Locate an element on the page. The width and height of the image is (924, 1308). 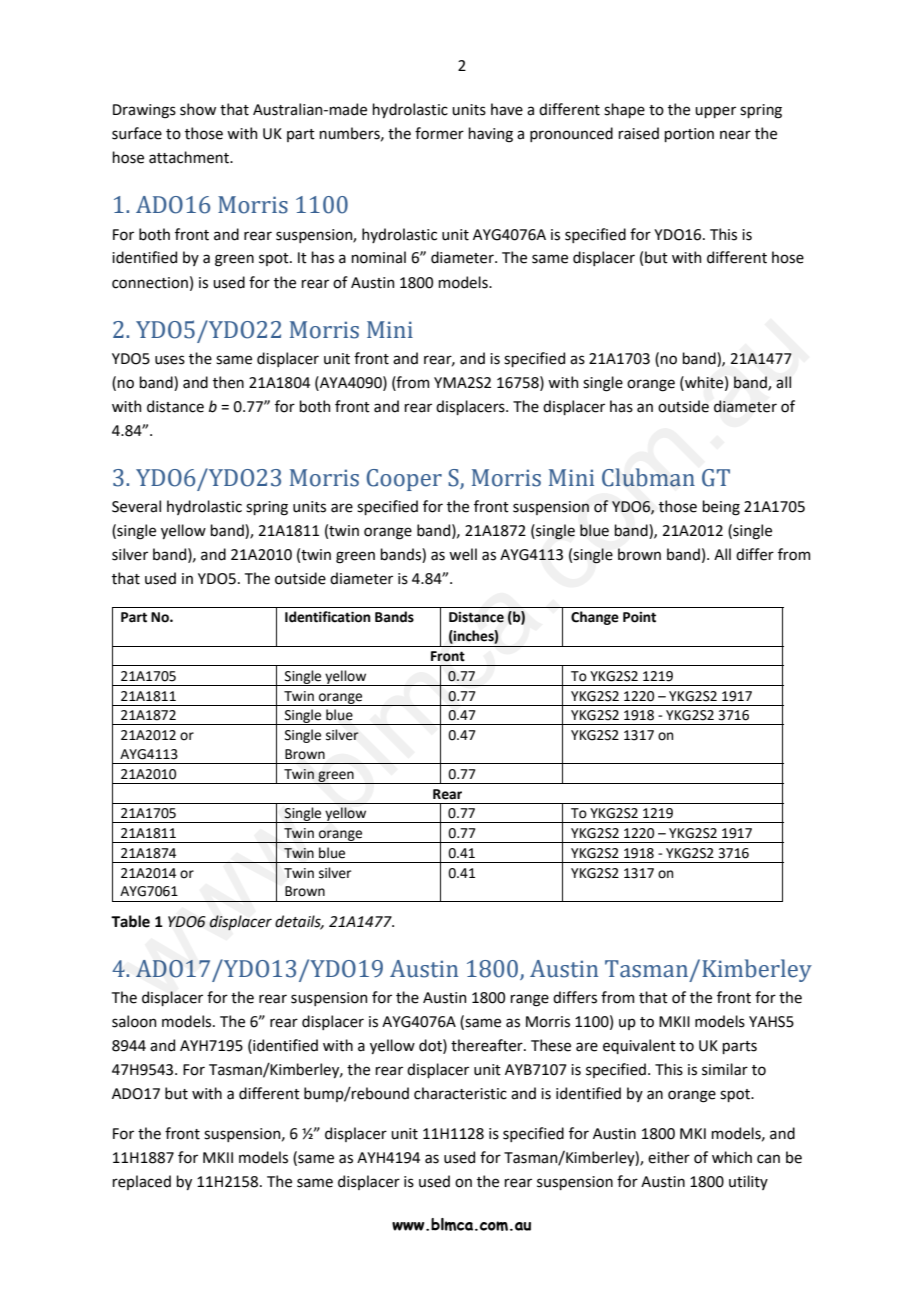
Identification is located at coordinates (328, 617).
